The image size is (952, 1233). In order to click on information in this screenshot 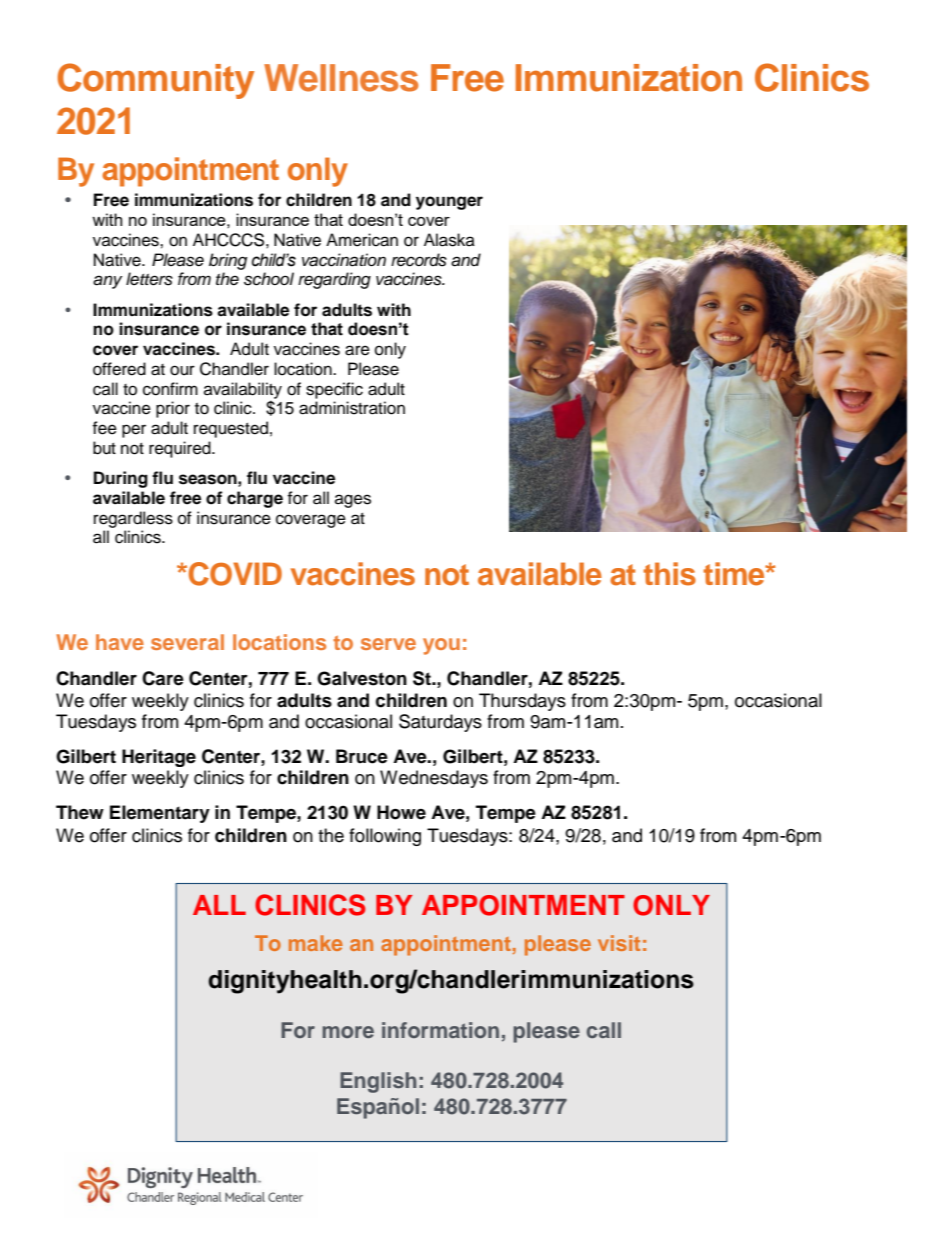, I will do `click(440, 1030)`.
